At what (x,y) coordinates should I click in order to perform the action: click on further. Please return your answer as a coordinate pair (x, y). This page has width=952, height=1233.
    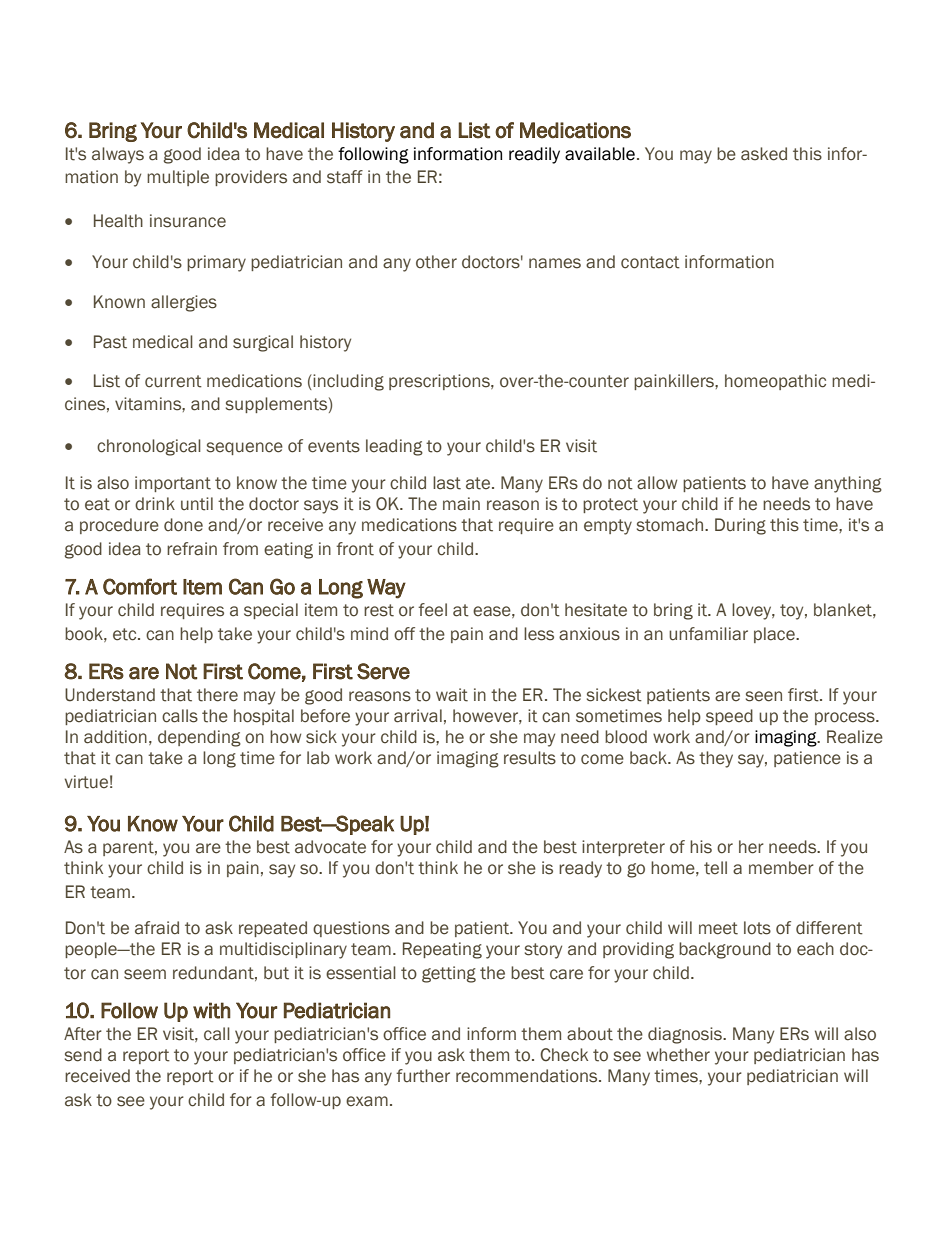
    Looking at the image, I should click on (423, 1076).
